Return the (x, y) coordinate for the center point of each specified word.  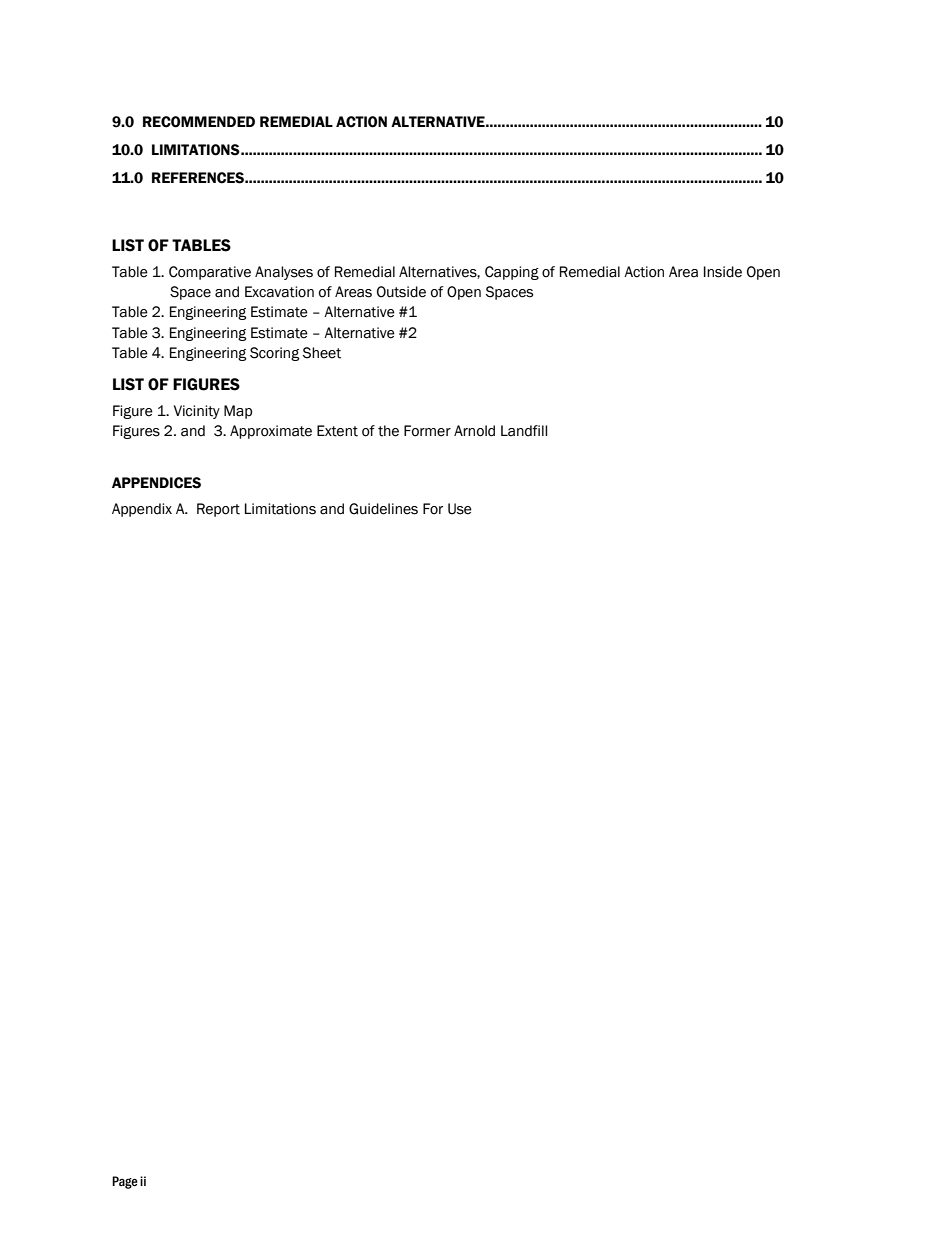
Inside (723, 272)
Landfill (524, 431)
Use (460, 509)
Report (218, 510)
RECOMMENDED (199, 122)
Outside (401, 292)
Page (125, 1182)
